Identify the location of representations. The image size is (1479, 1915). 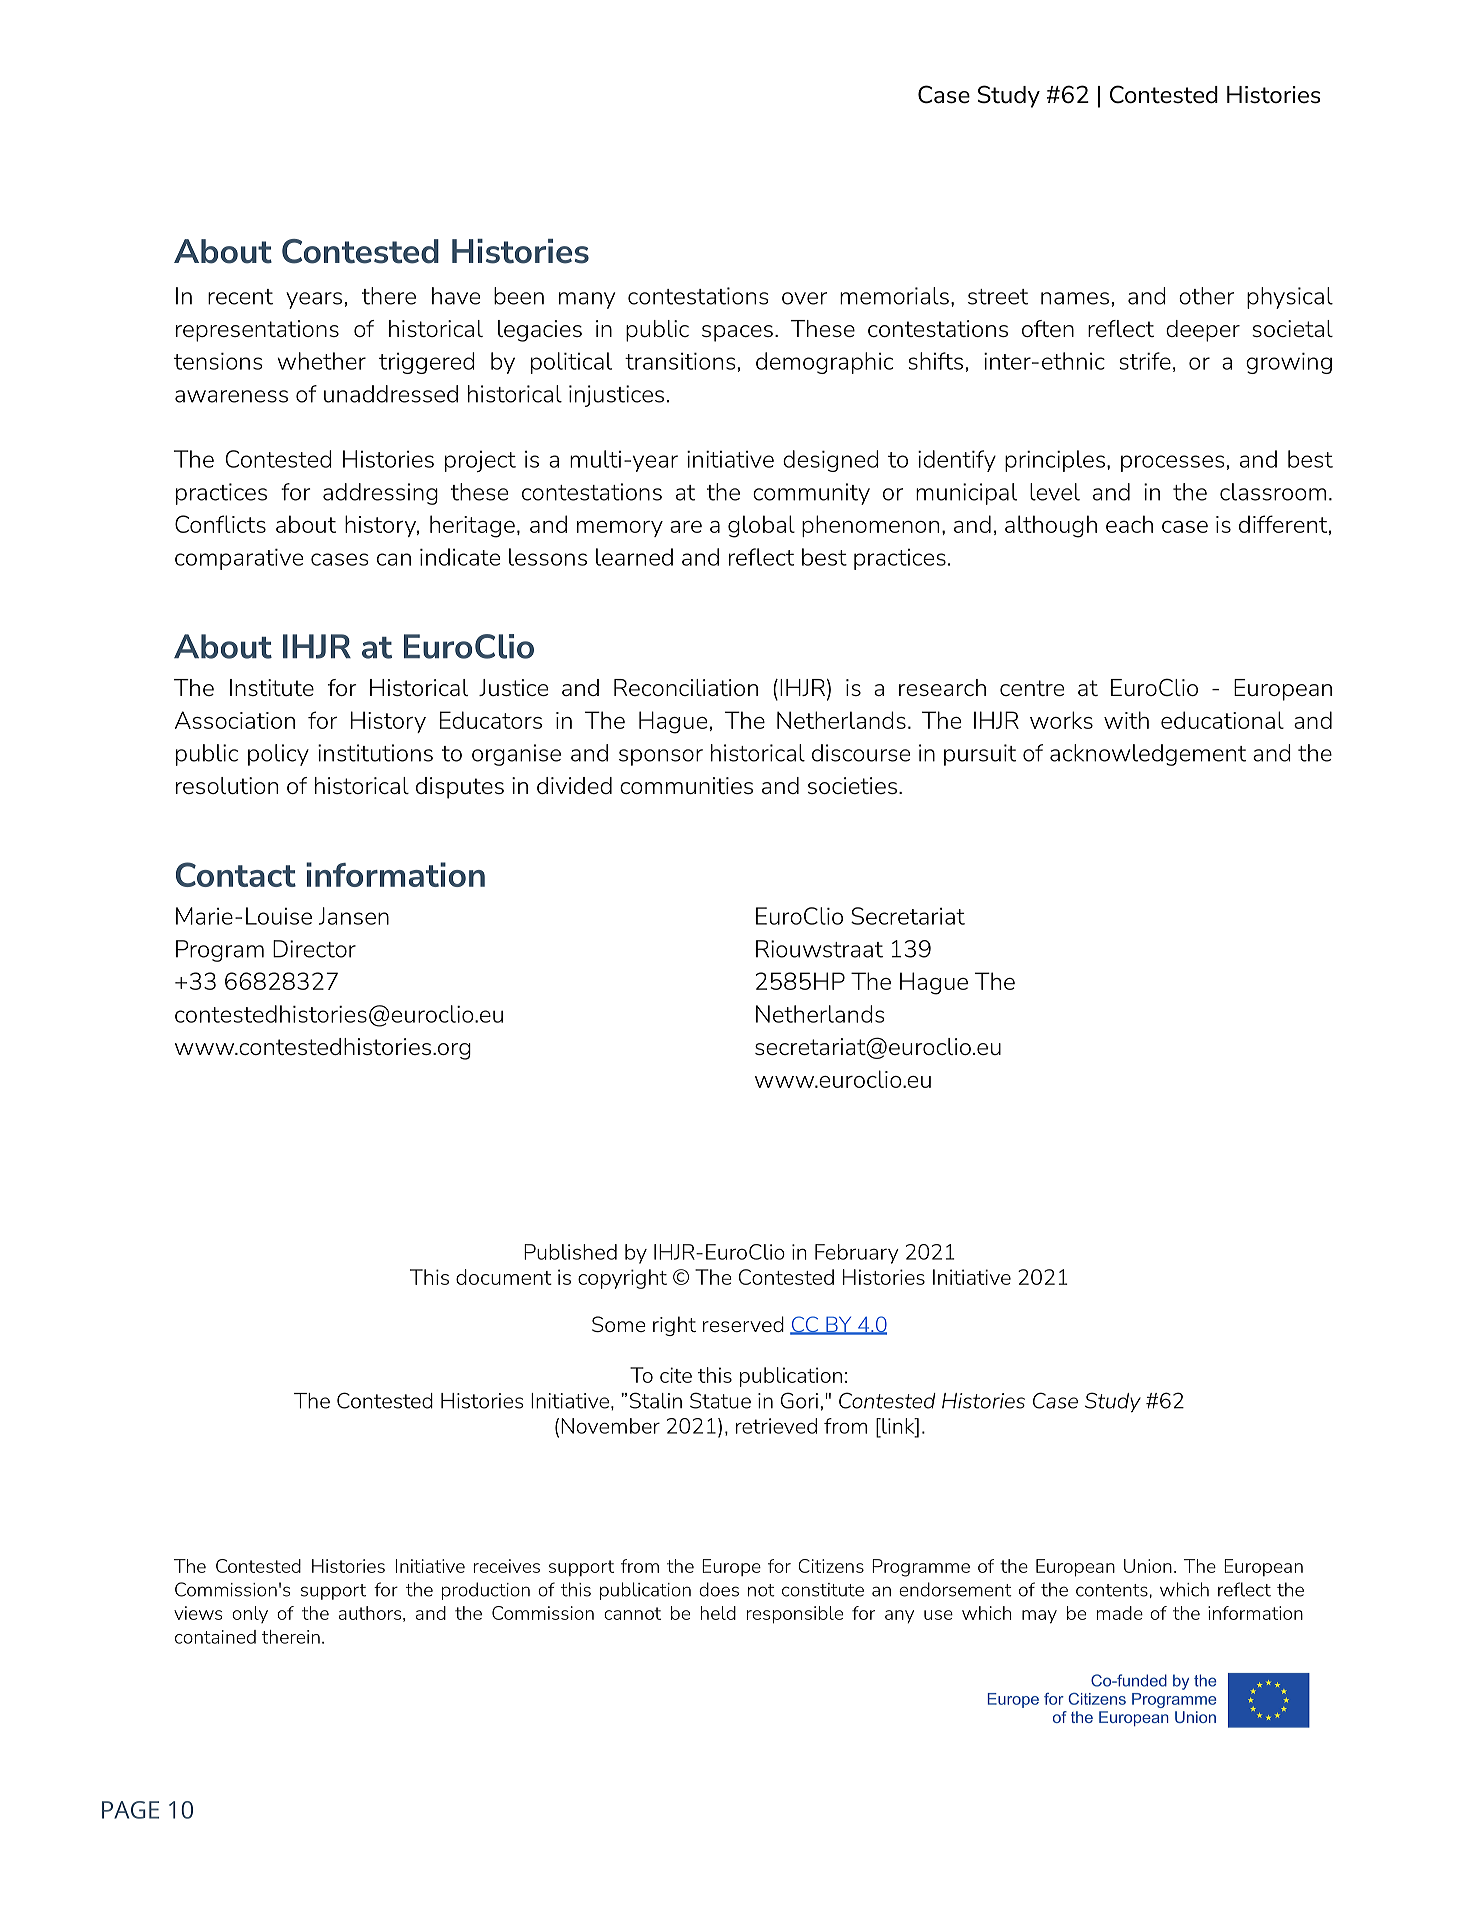
(257, 331).
